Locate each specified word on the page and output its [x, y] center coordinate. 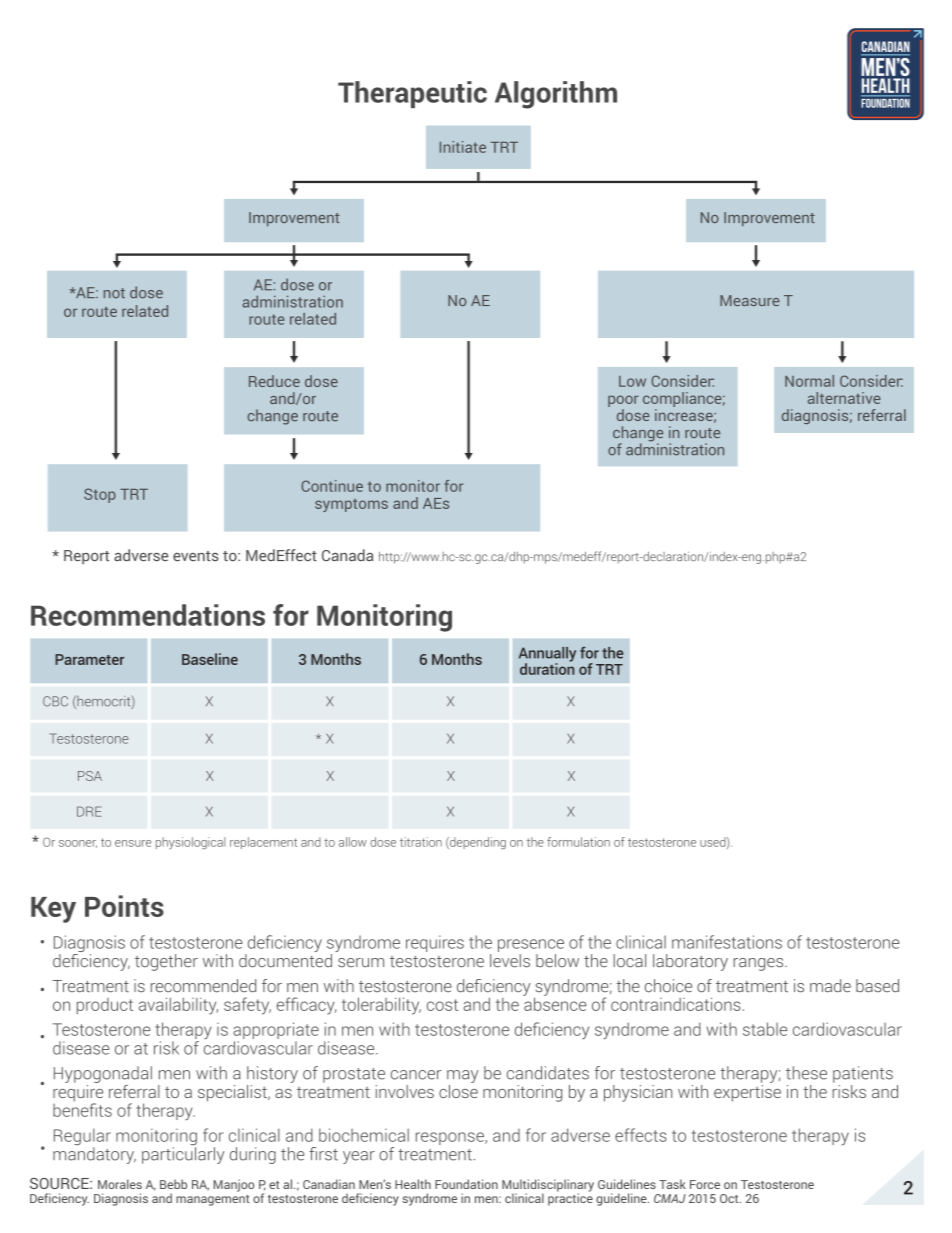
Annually [547, 655]
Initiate [463, 147]
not [114, 293]
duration [547, 668]
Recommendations [148, 615]
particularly [183, 1155]
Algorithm [556, 95]
